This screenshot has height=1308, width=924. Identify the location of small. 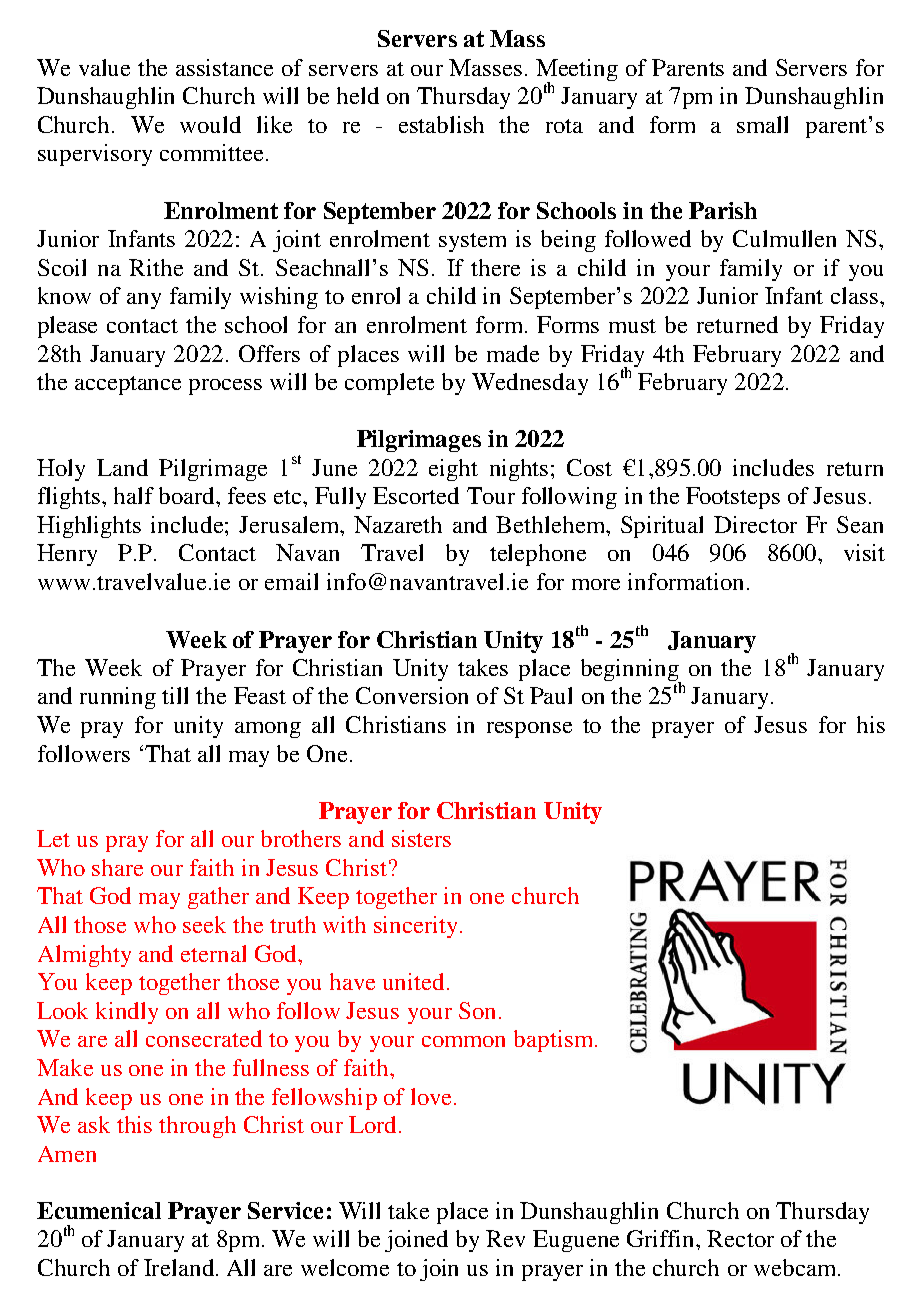
(762, 124).
